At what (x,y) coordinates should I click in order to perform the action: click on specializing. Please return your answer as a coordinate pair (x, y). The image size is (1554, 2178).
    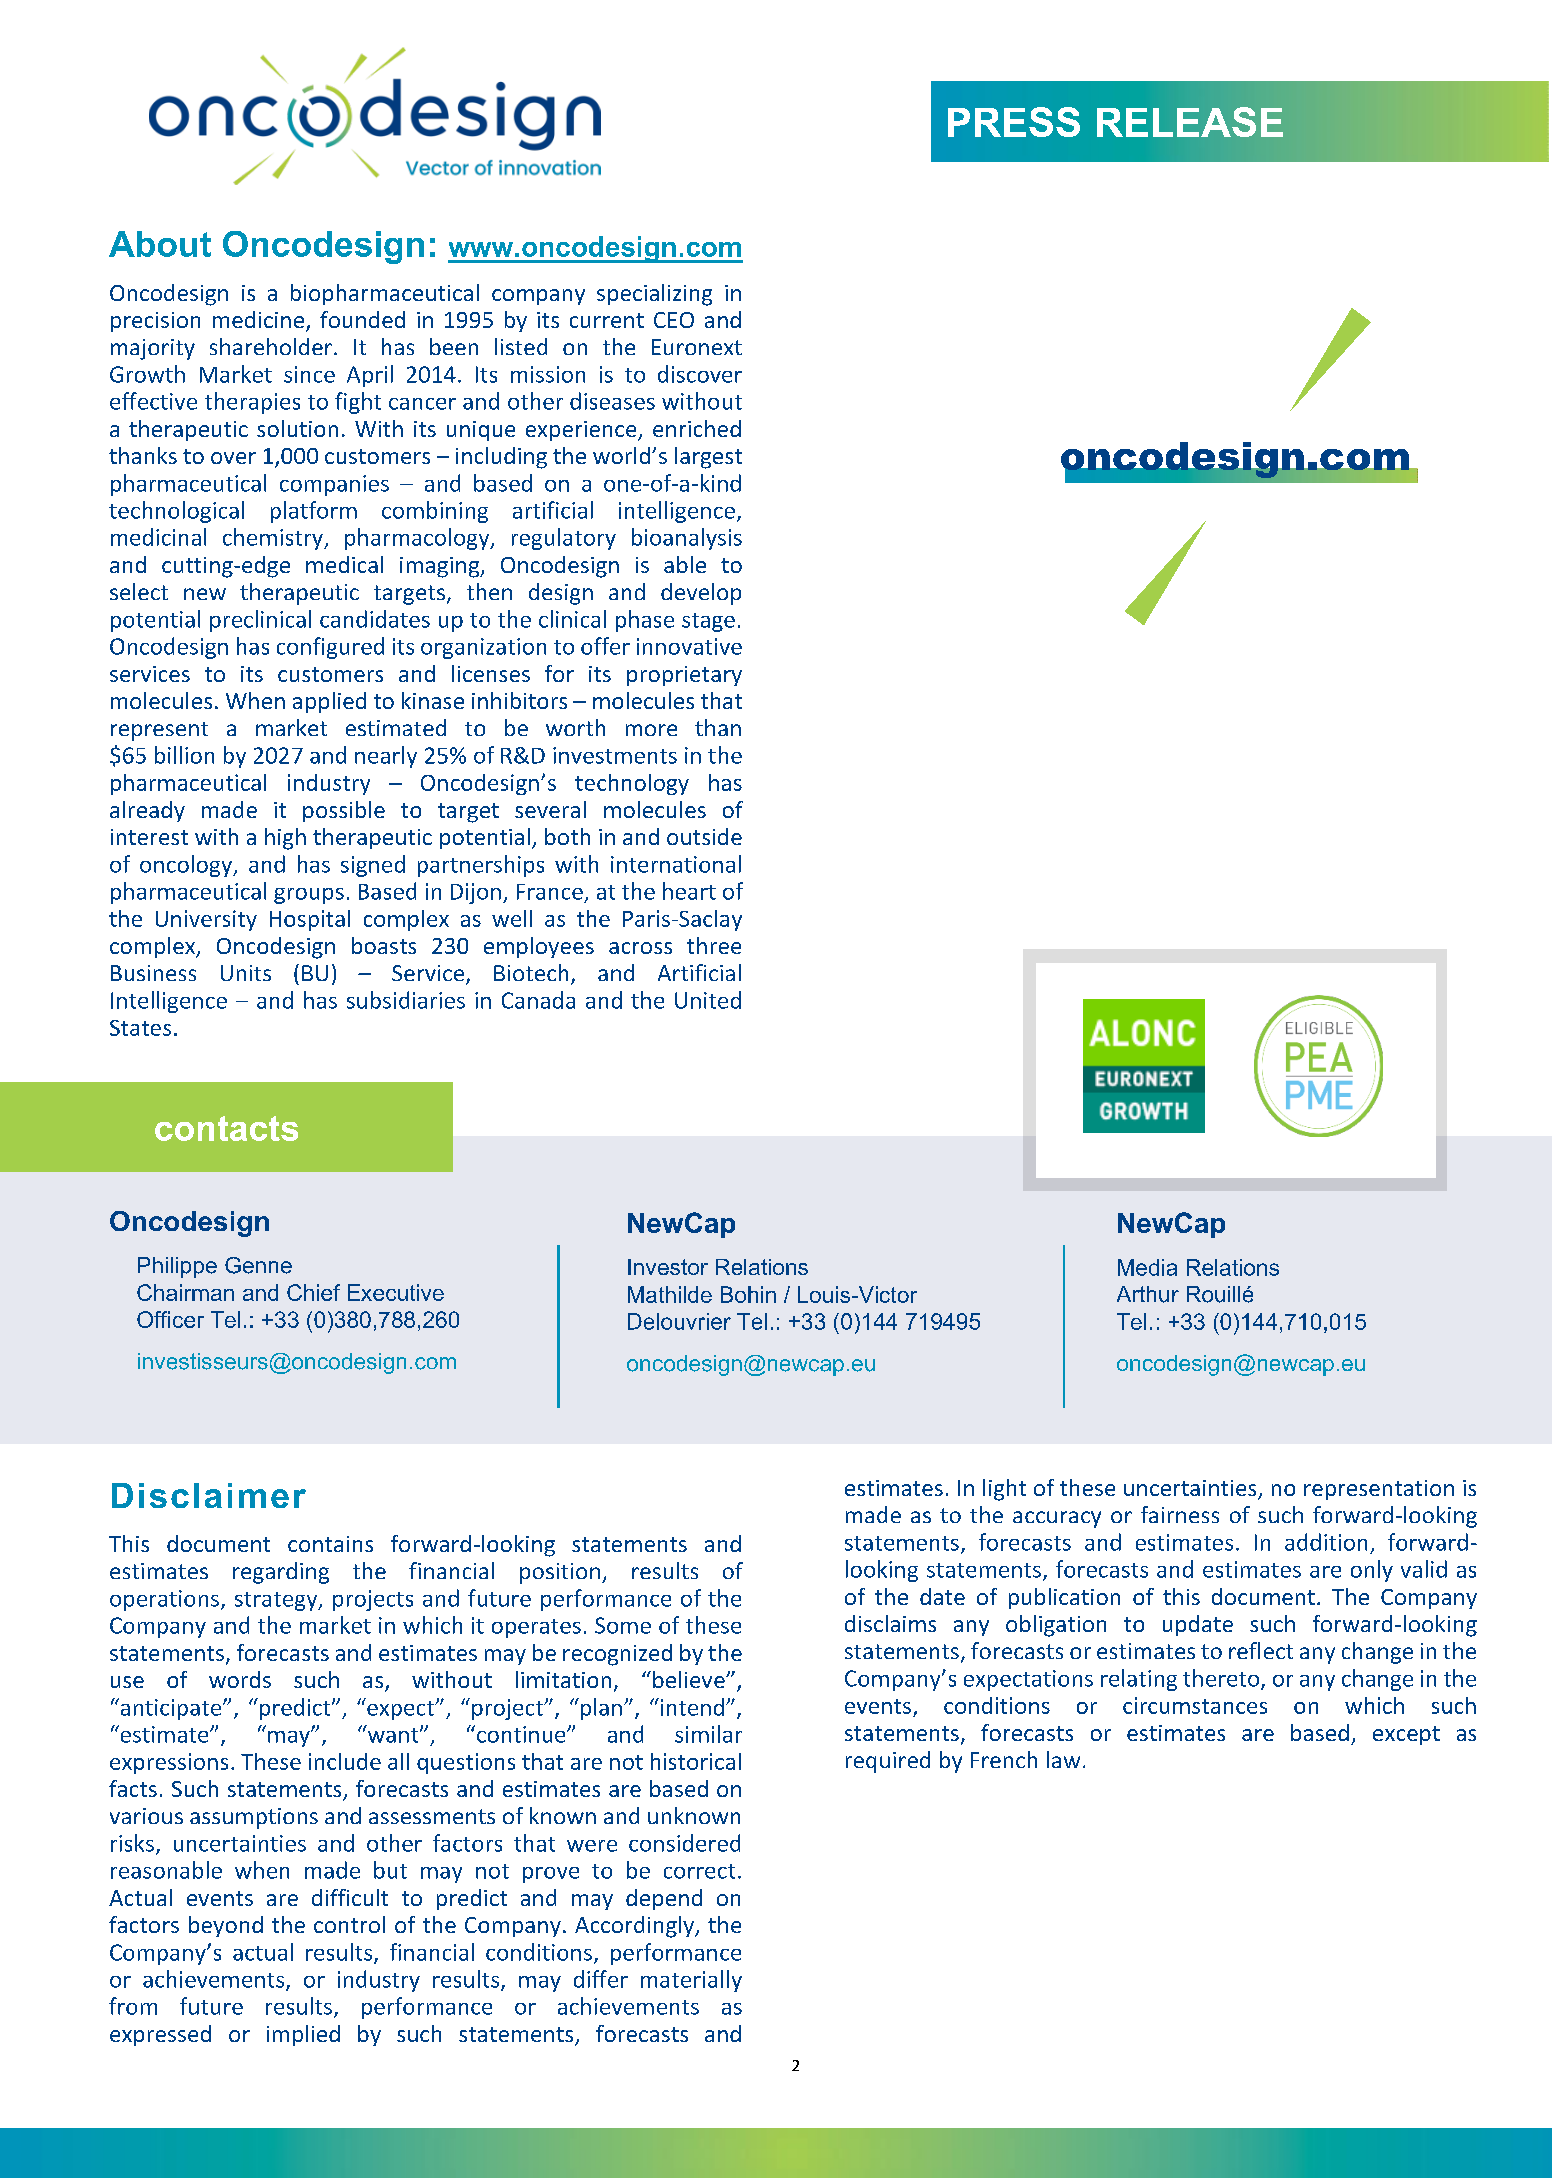
    Looking at the image, I should click on (654, 295).
